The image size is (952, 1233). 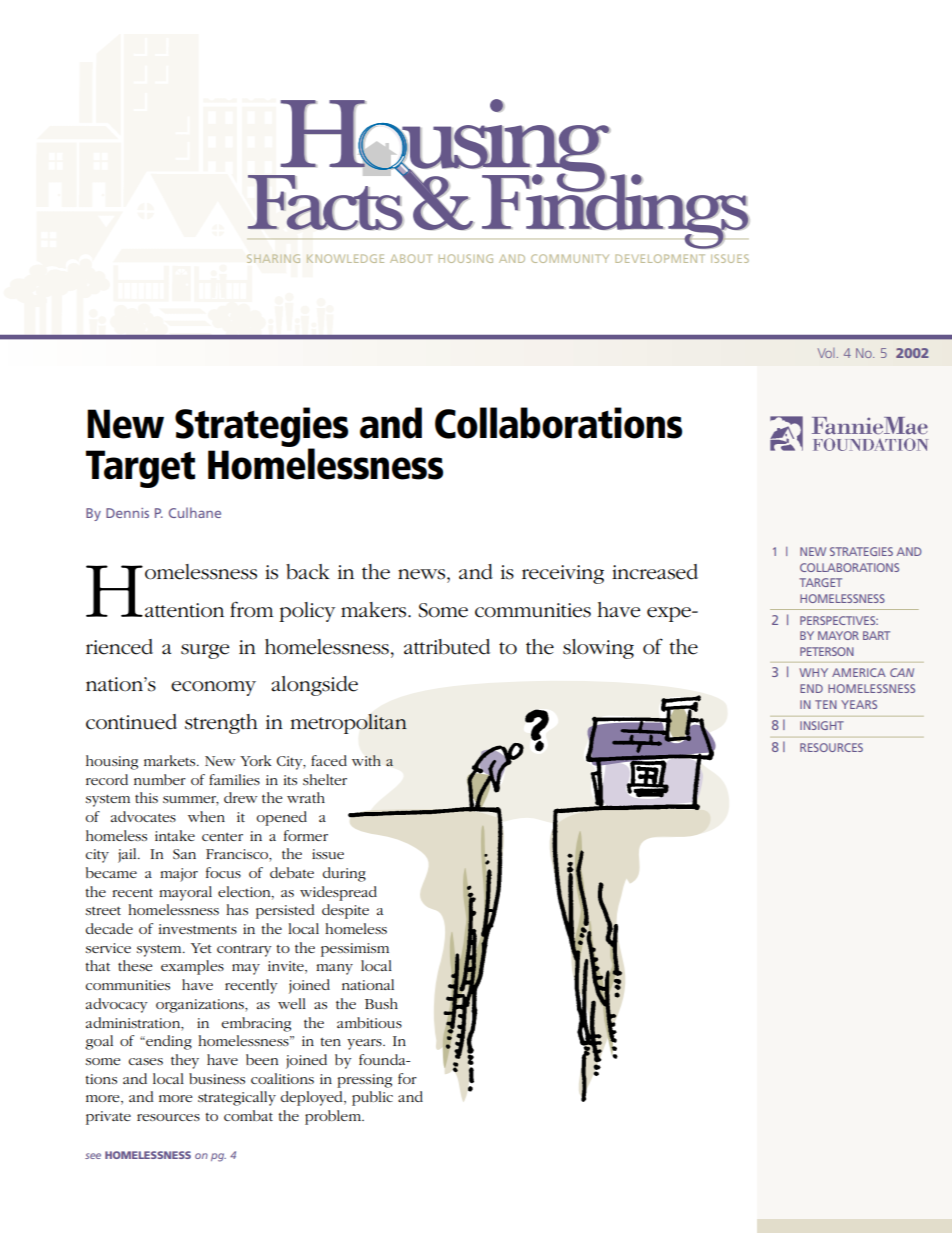 What do you see at coordinates (372, 1098) in the page?
I see `public` at bounding box center [372, 1098].
